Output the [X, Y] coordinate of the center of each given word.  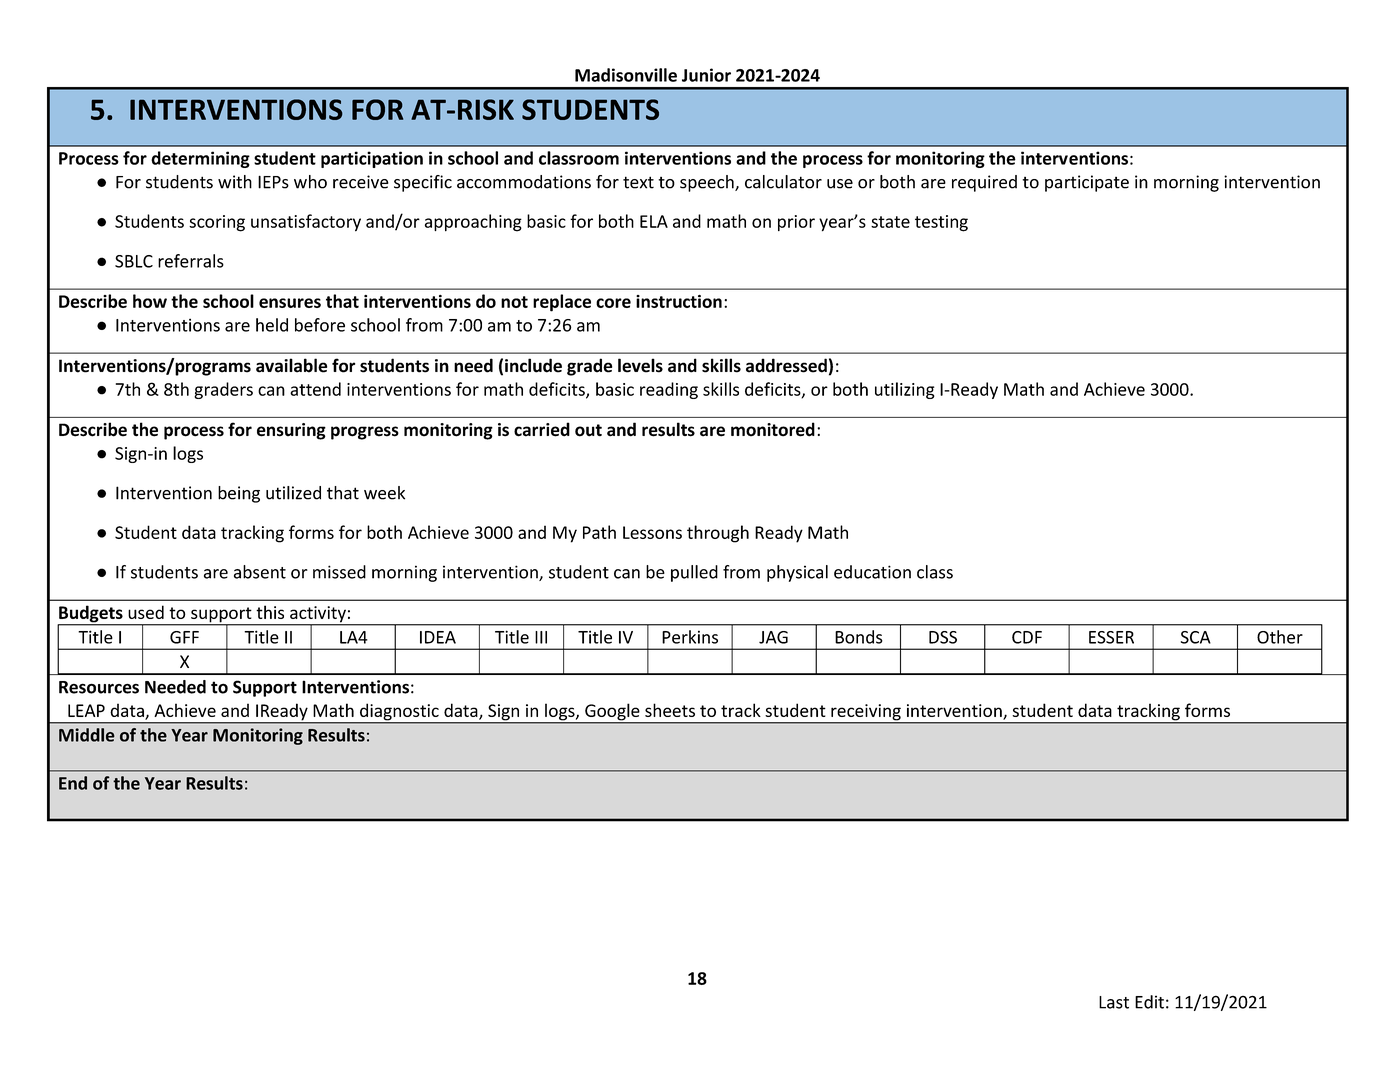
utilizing [905, 390]
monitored [773, 429]
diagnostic [399, 713]
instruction [679, 301]
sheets [670, 710]
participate [1087, 183]
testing [941, 223]
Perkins [690, 637]
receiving [866, 713]
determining [200, 159]
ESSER [1111, 637]
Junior [706, 75]
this [270, 612]
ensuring [291, 431]
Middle [87, 735]
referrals [191, 261]
